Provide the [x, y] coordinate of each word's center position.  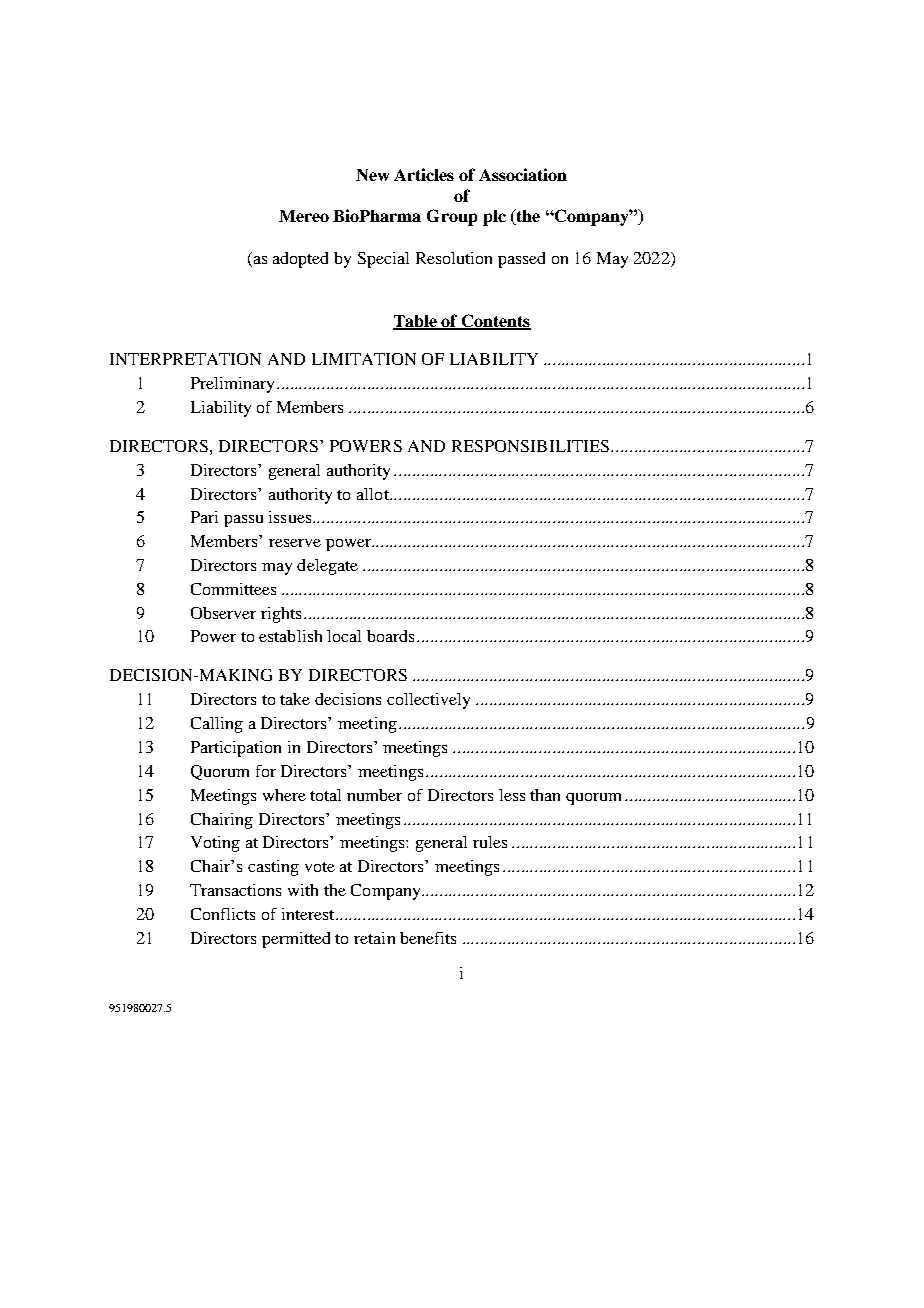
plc [494, 218]
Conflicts [223, 914]
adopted [300, 260]
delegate [327, 567]
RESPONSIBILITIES [530, 446]
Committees [233, 589]
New [372, 175]
